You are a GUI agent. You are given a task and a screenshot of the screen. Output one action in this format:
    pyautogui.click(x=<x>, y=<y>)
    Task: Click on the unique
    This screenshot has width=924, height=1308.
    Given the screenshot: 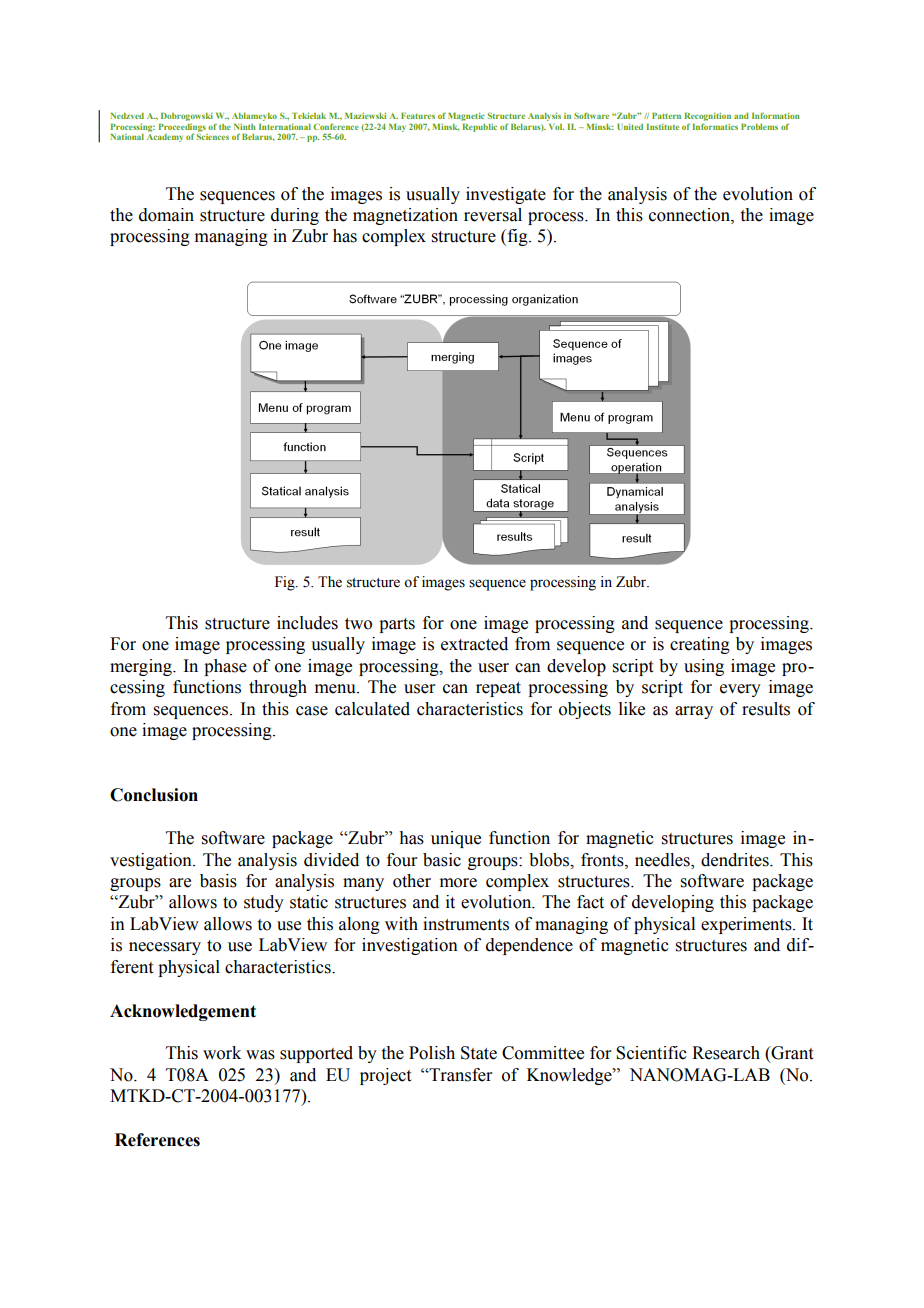 What is the action you would take?
    pyautogui.click(x=456, y=839)
